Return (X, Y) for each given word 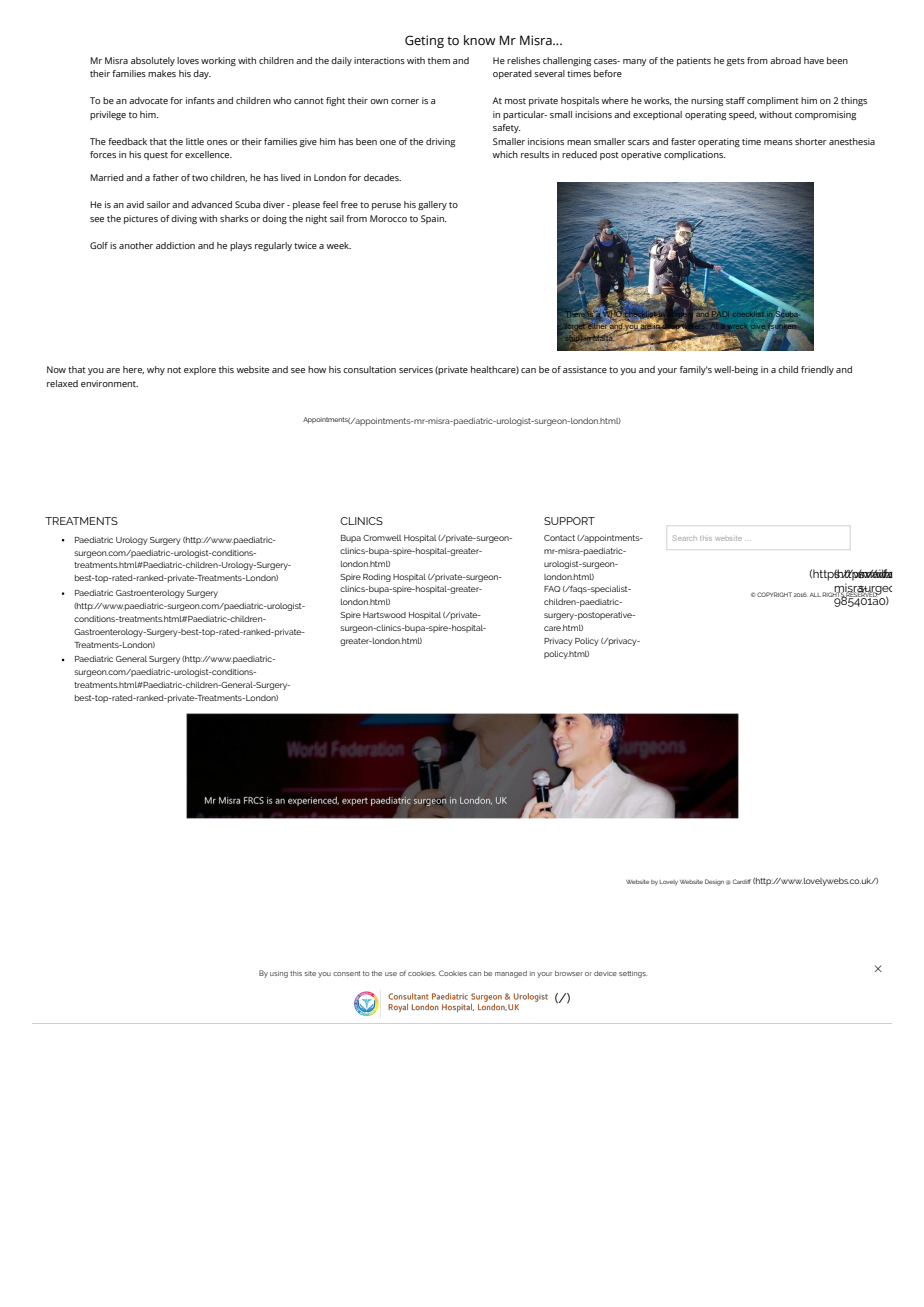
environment (109, 383)
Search (685, 538)
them (439, 60)
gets (735, 62)
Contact (559, 538)
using (279, 974)
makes (162, 73)
